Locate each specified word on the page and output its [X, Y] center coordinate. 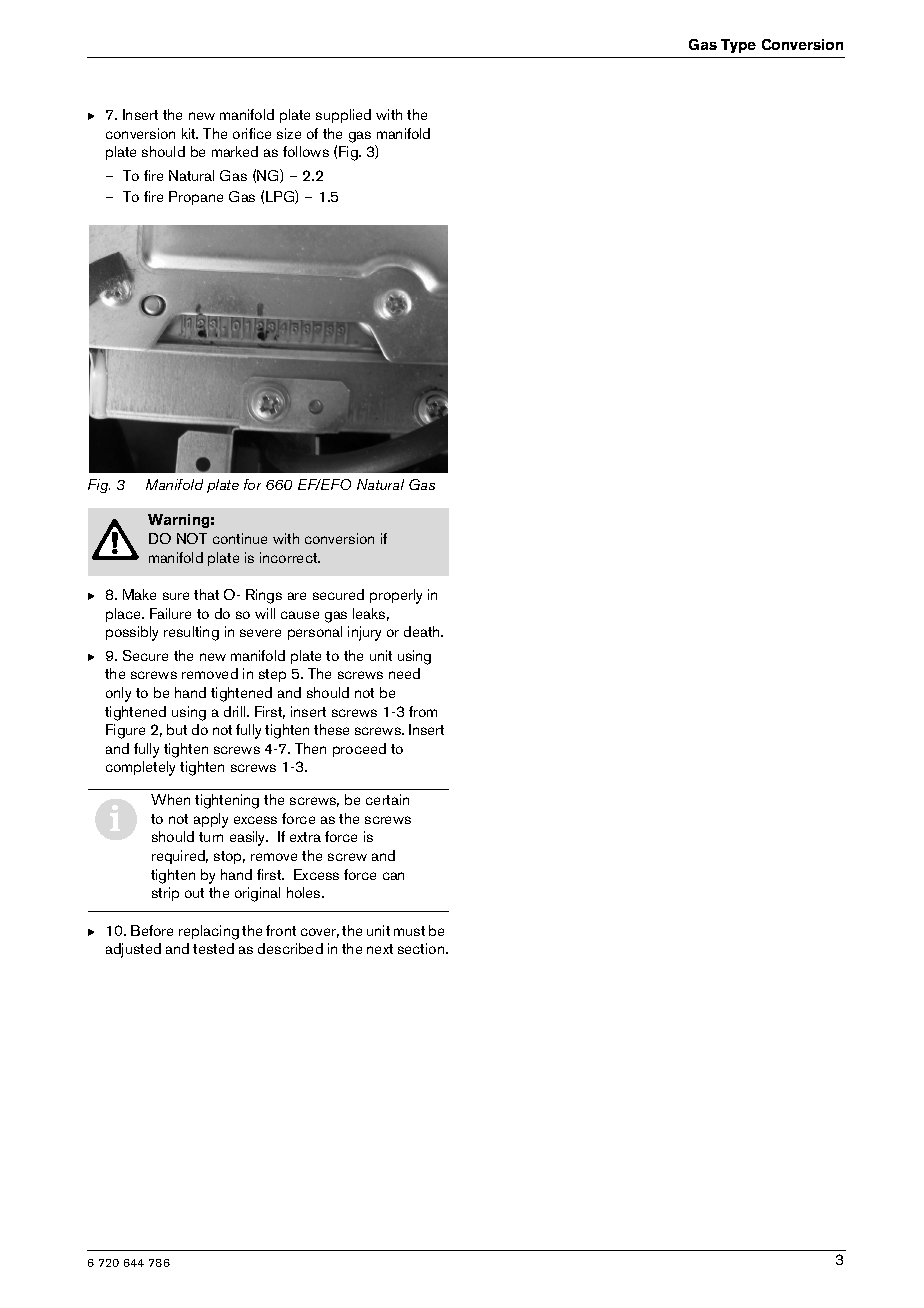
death [423, 631]
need [404, 673]
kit [190, 133]
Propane [196, 198]
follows [306, 151]
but [177, 729]
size [289, 133]
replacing [209, 932]
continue [240, 538]
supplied [343, 116]
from [423, 711]
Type [738, 46]
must [409, 931]
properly [396, 596]
